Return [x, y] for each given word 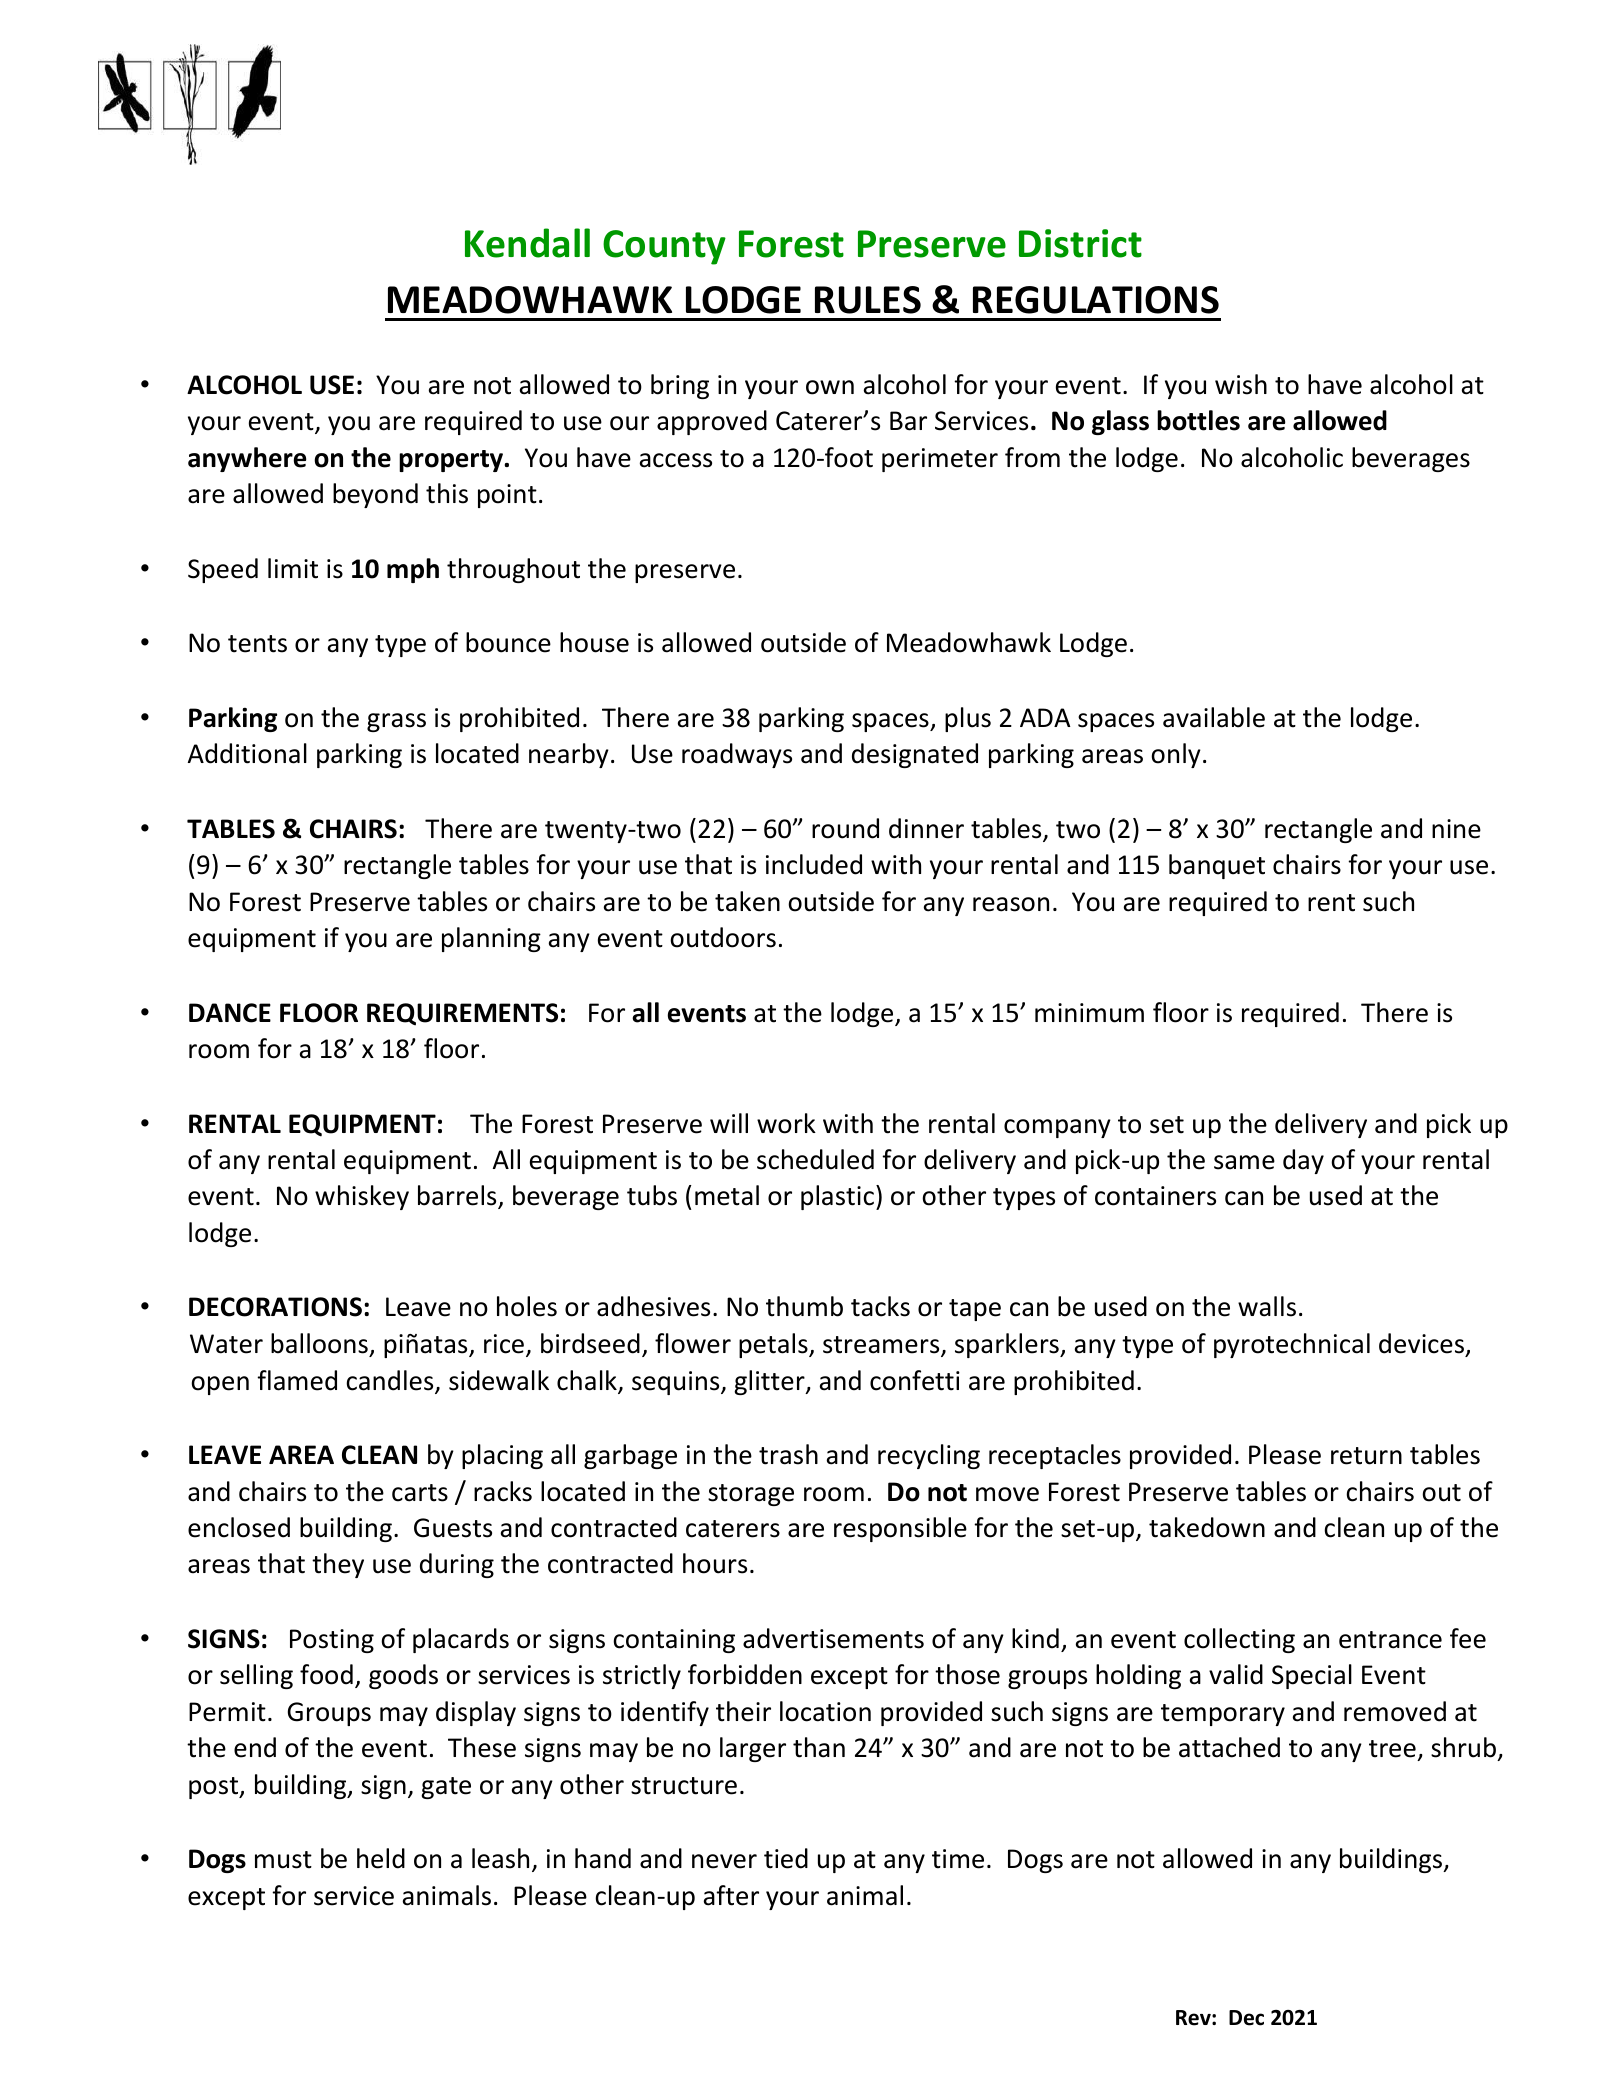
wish [1241, 384]
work [786, 1123]
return [1366, 1456]
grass [396, 722]
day [1303, 1161]
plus [968, 719]
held [381, 1858]
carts [420, 1493]
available [1214, 717]
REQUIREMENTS [462, 1014]
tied [786, 1858]
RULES [868, 300]
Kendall [527, 243]
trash [788, 1454]
